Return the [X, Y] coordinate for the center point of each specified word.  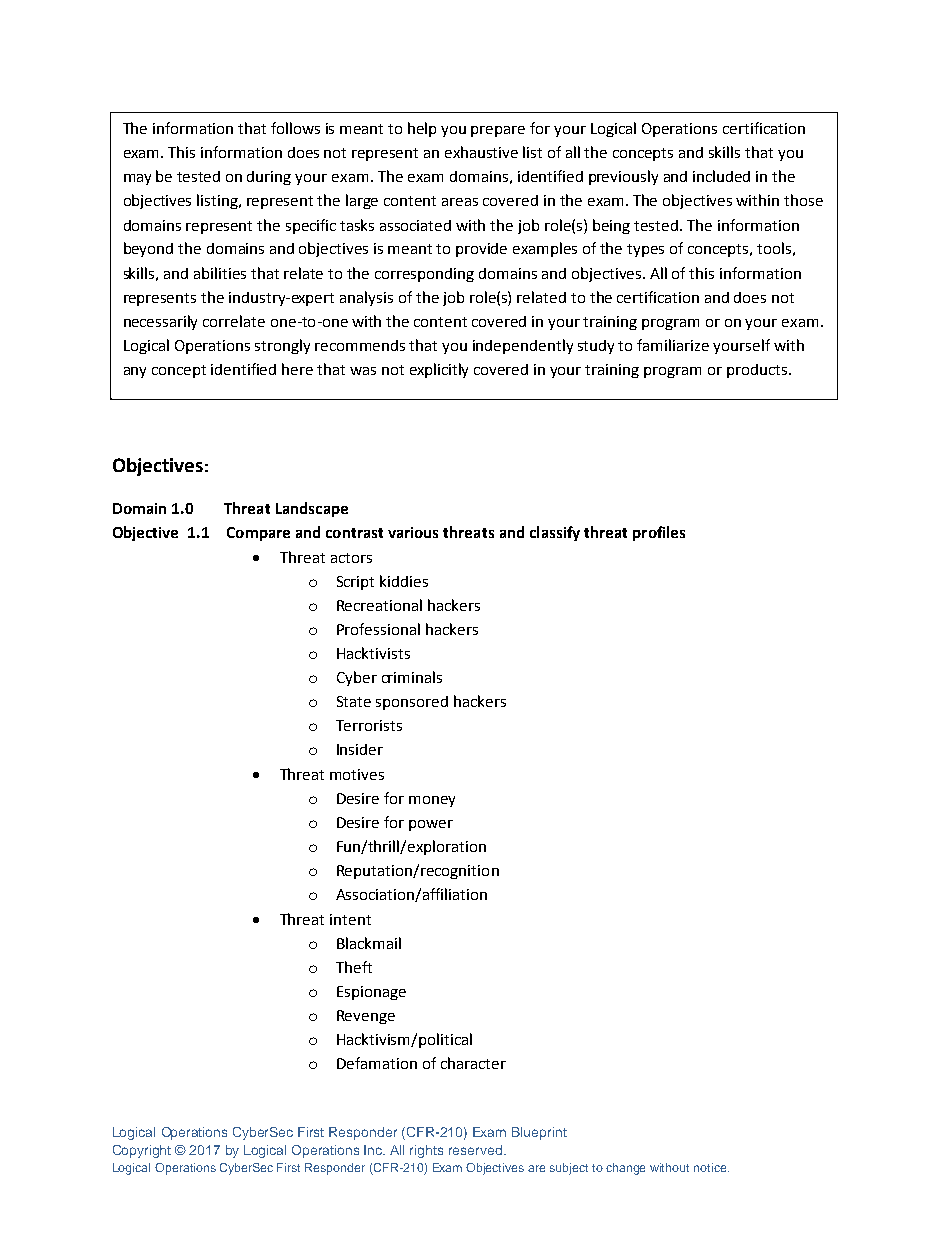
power [431, 825]
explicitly [439, 370]
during [269, 178]
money [432, 801]
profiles [659, 533]
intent [350, 919]
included [721, 176]
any [135, 372]
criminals [412, 677]
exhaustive [481, 152]
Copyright [142, 1151]
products [758, 371]
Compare [258, 534]
